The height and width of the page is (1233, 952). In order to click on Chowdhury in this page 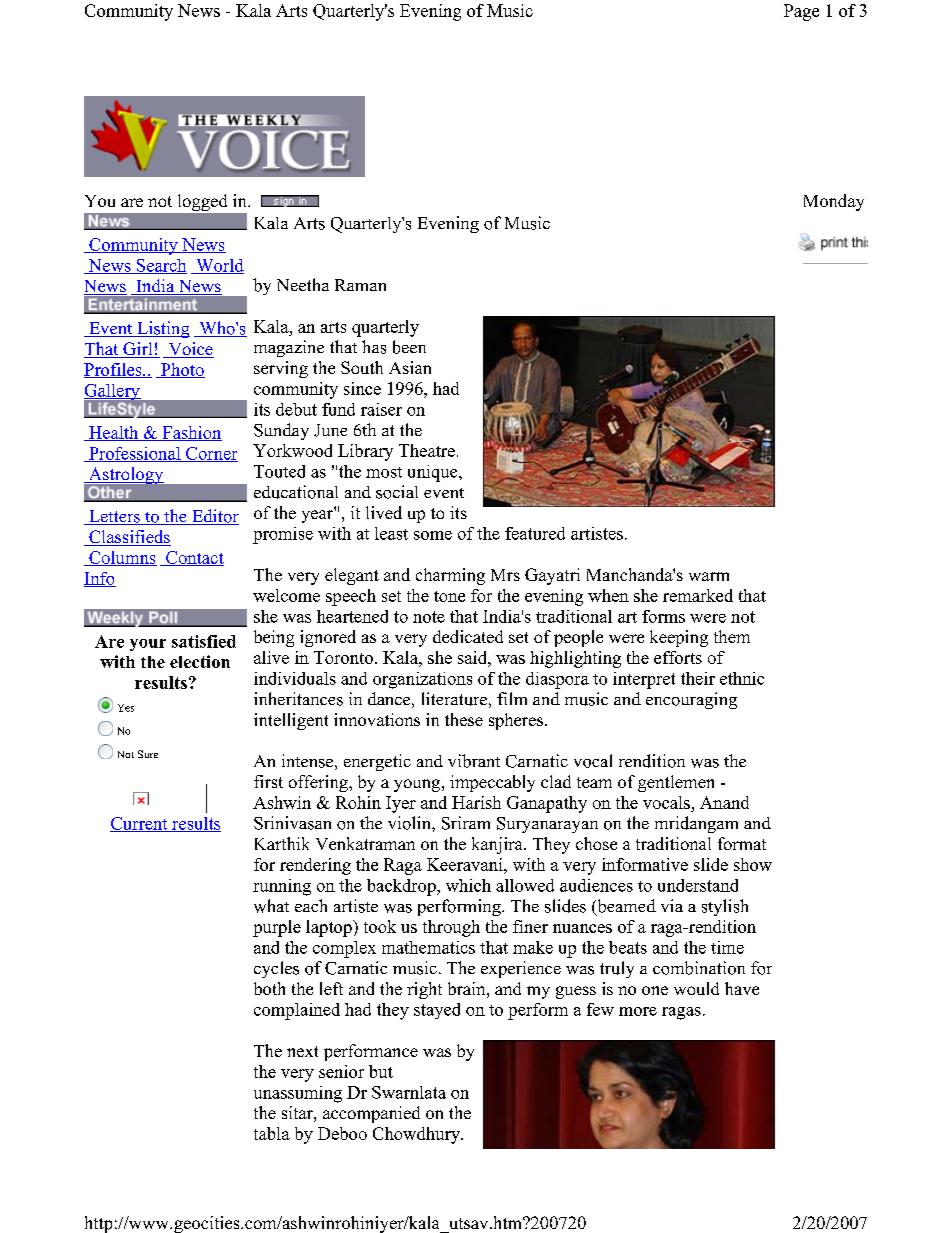, I will do `click(417, 1135)`.
